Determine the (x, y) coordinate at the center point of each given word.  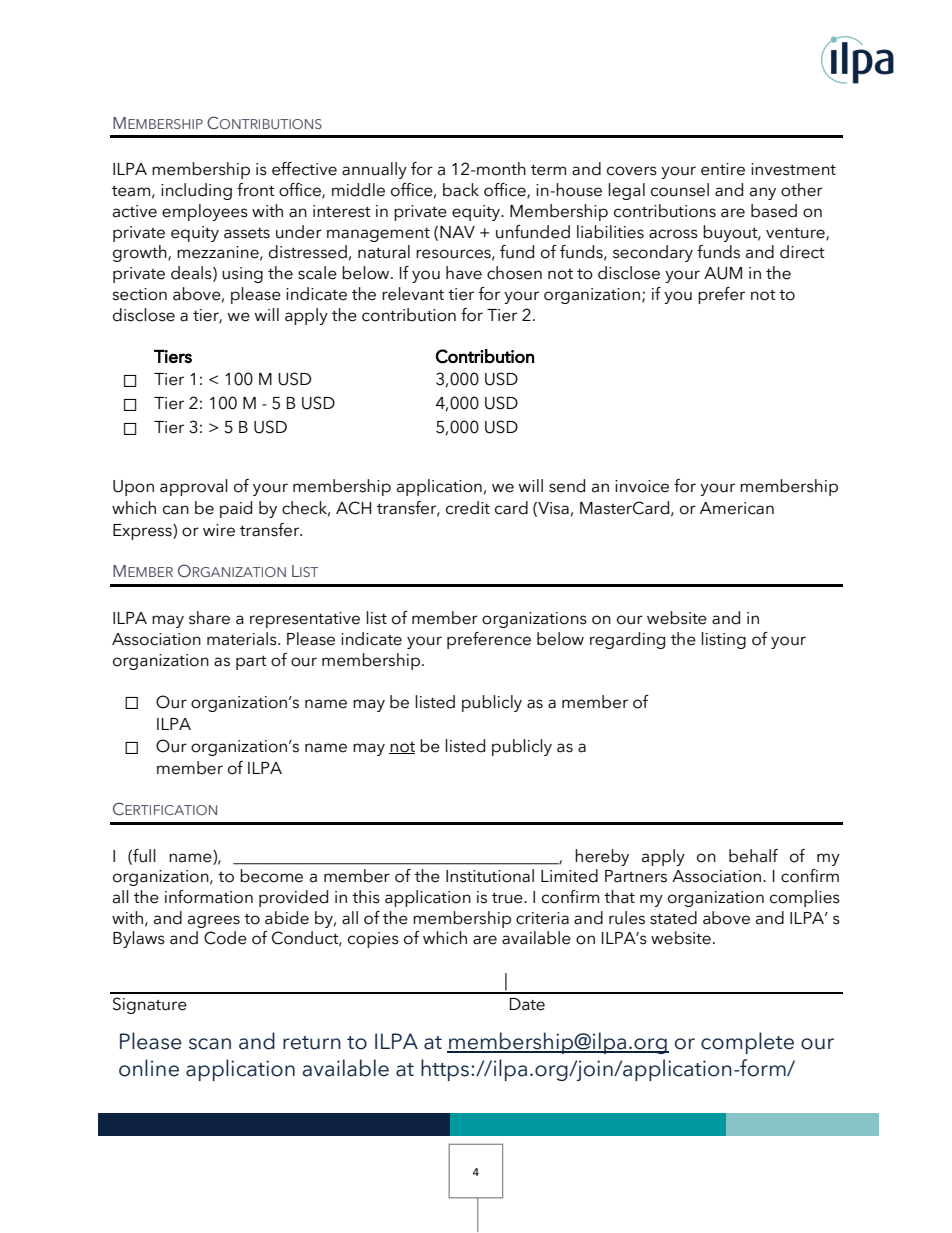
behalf (753, 856)
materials (243, 639)
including (196, 191)
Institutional (490, 876)
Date (527, 1004)
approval (194, 487)
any (763, 193)
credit (468, 508)
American (737, 508)
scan (210, 1044)
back (461, 190)
